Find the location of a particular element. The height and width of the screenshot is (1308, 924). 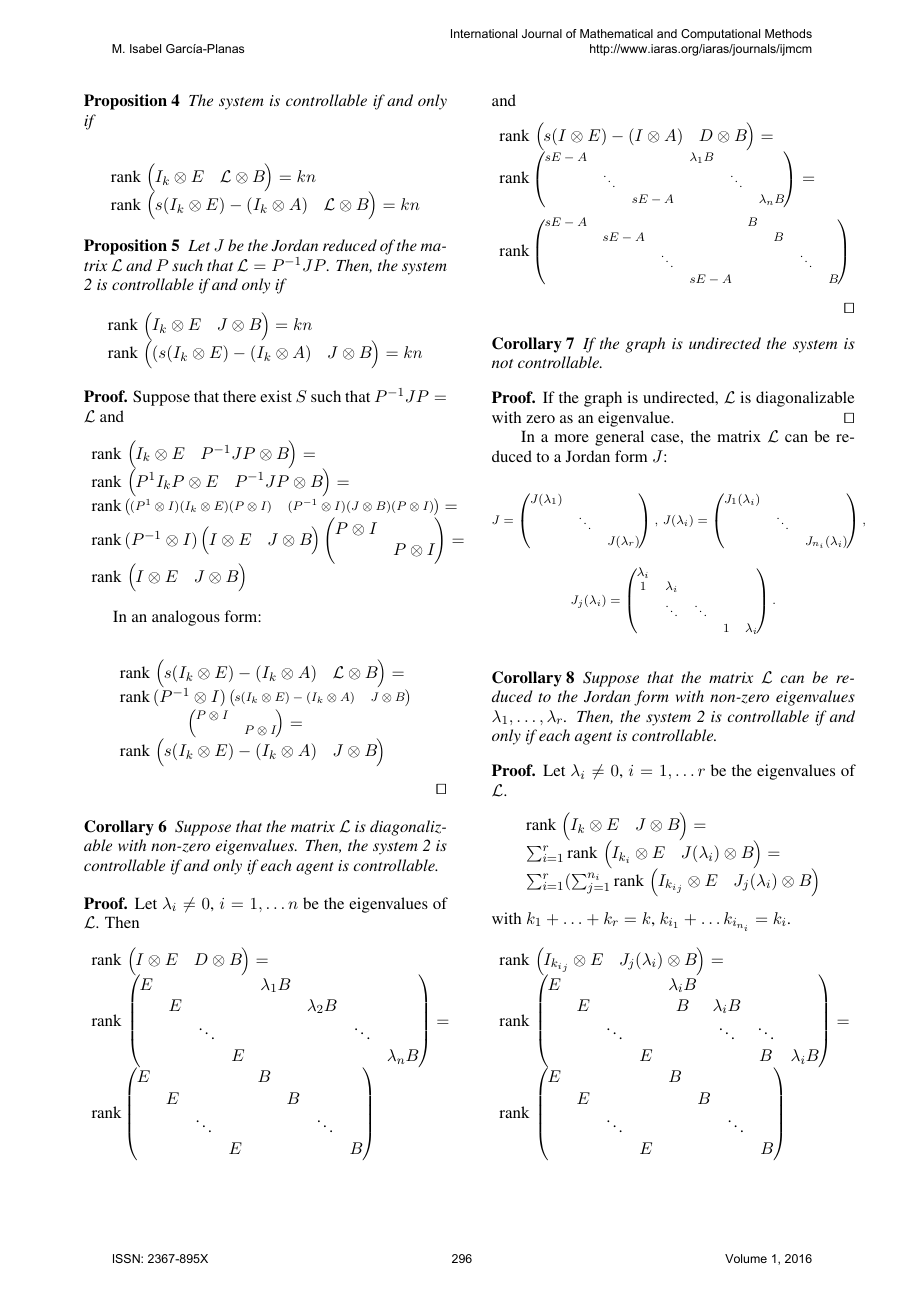

International is located at coordinates (484, 33).
